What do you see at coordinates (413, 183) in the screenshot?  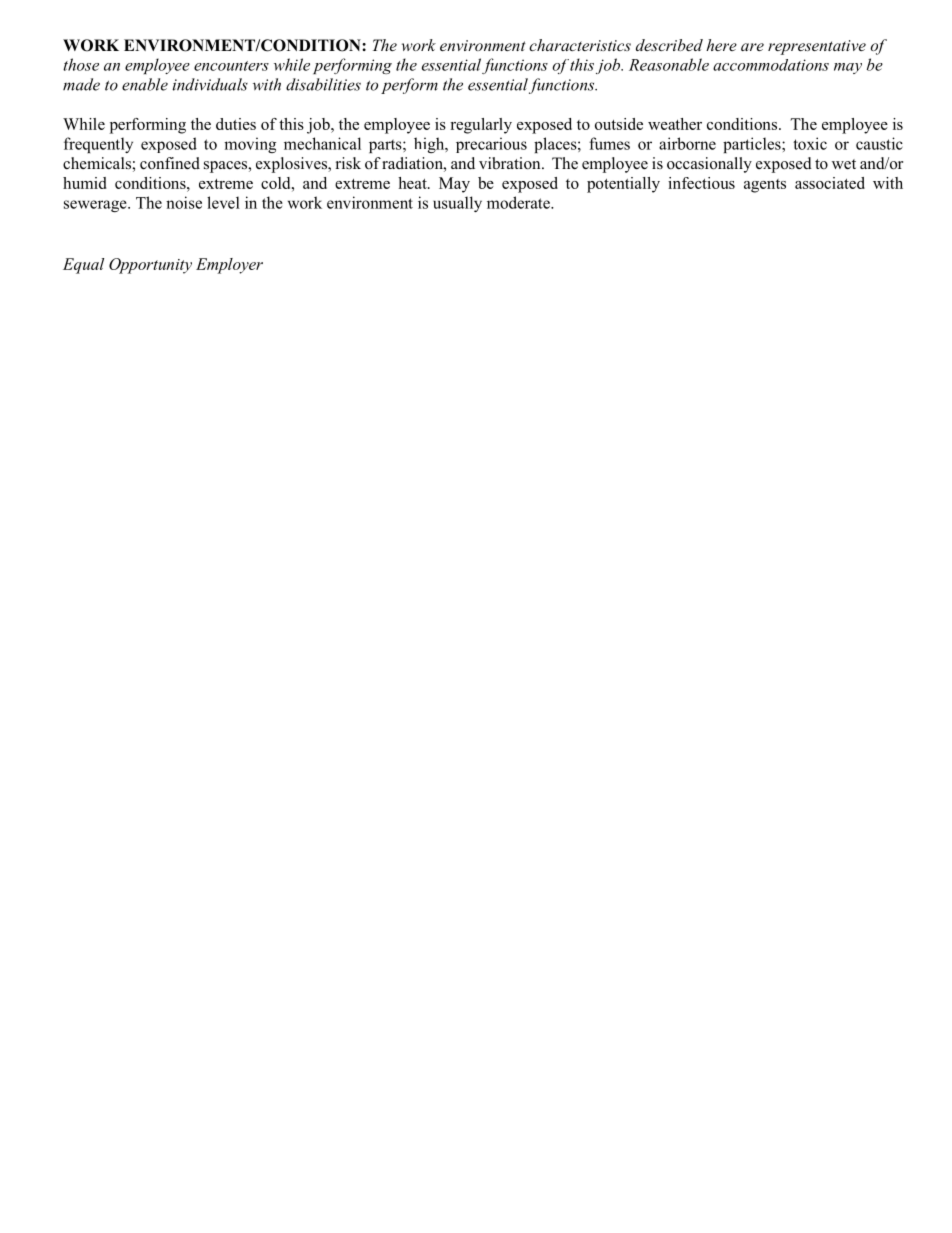 I see `heat` at bounding box center [413, 183].
